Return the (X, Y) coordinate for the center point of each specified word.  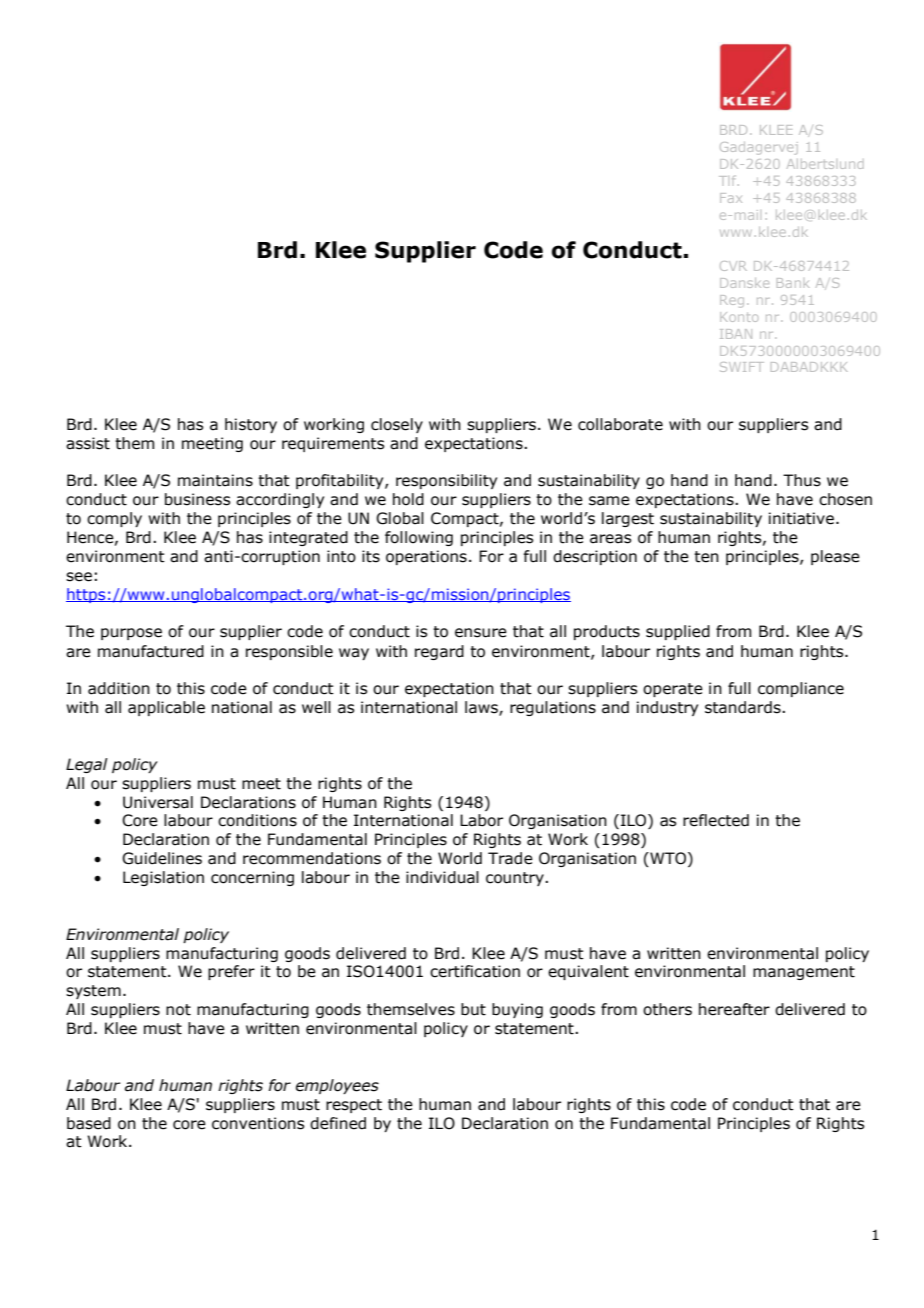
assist (88, 443)
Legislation (163, 878)
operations (426, 557)
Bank (793, 283)
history (251, 425)
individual (442, 877)
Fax (731, 198)
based (89, 1123)
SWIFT (742, 367)
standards (744, 707)
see (79, 577)
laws (482, 708)
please (835, 557)
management (804, 973)
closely (397, 425)
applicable (166, 708)
